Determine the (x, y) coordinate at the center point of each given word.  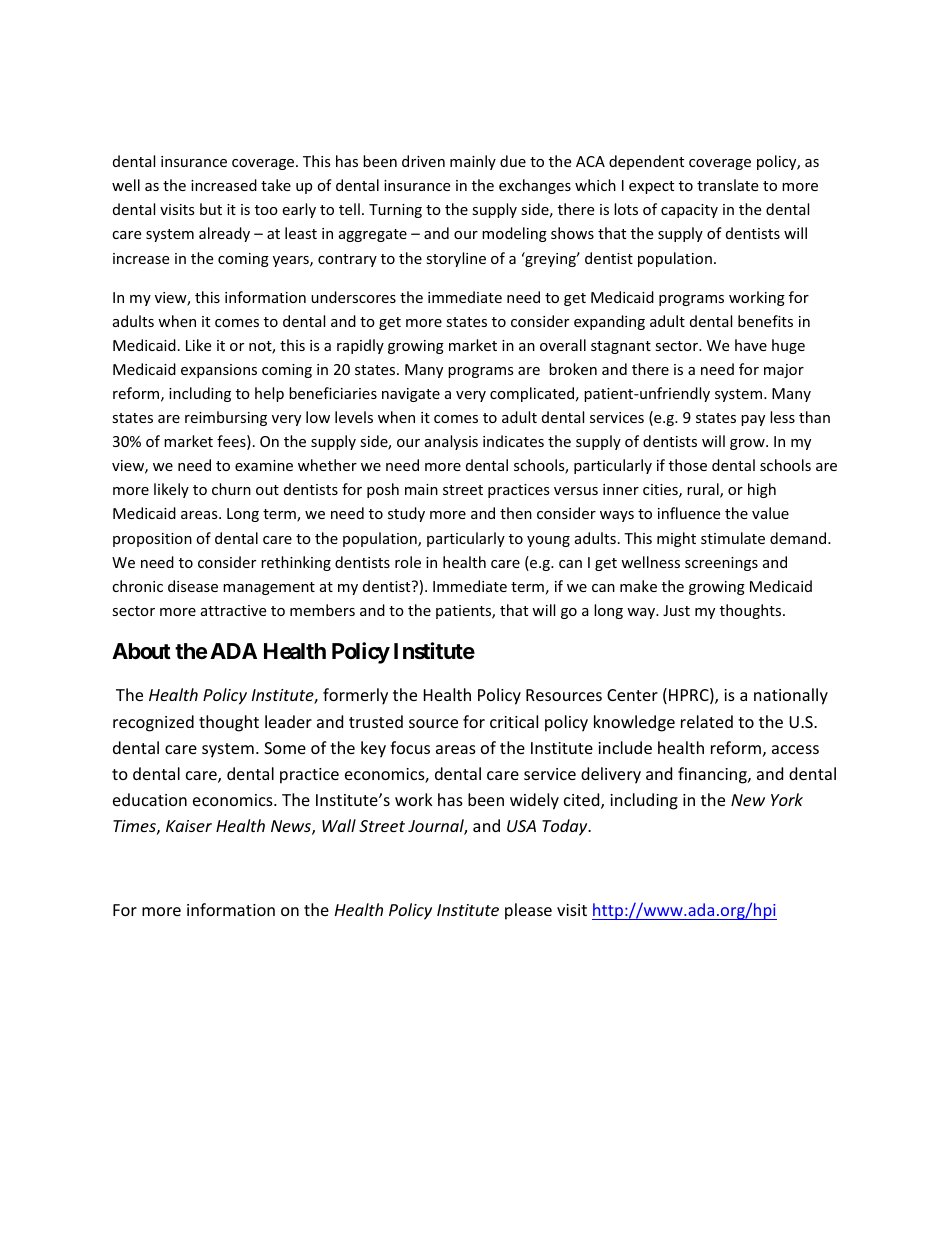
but (211, 209)
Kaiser (189, 826)
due (513, 161)
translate (727, 185)
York (787, 799)
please (528, 911)
